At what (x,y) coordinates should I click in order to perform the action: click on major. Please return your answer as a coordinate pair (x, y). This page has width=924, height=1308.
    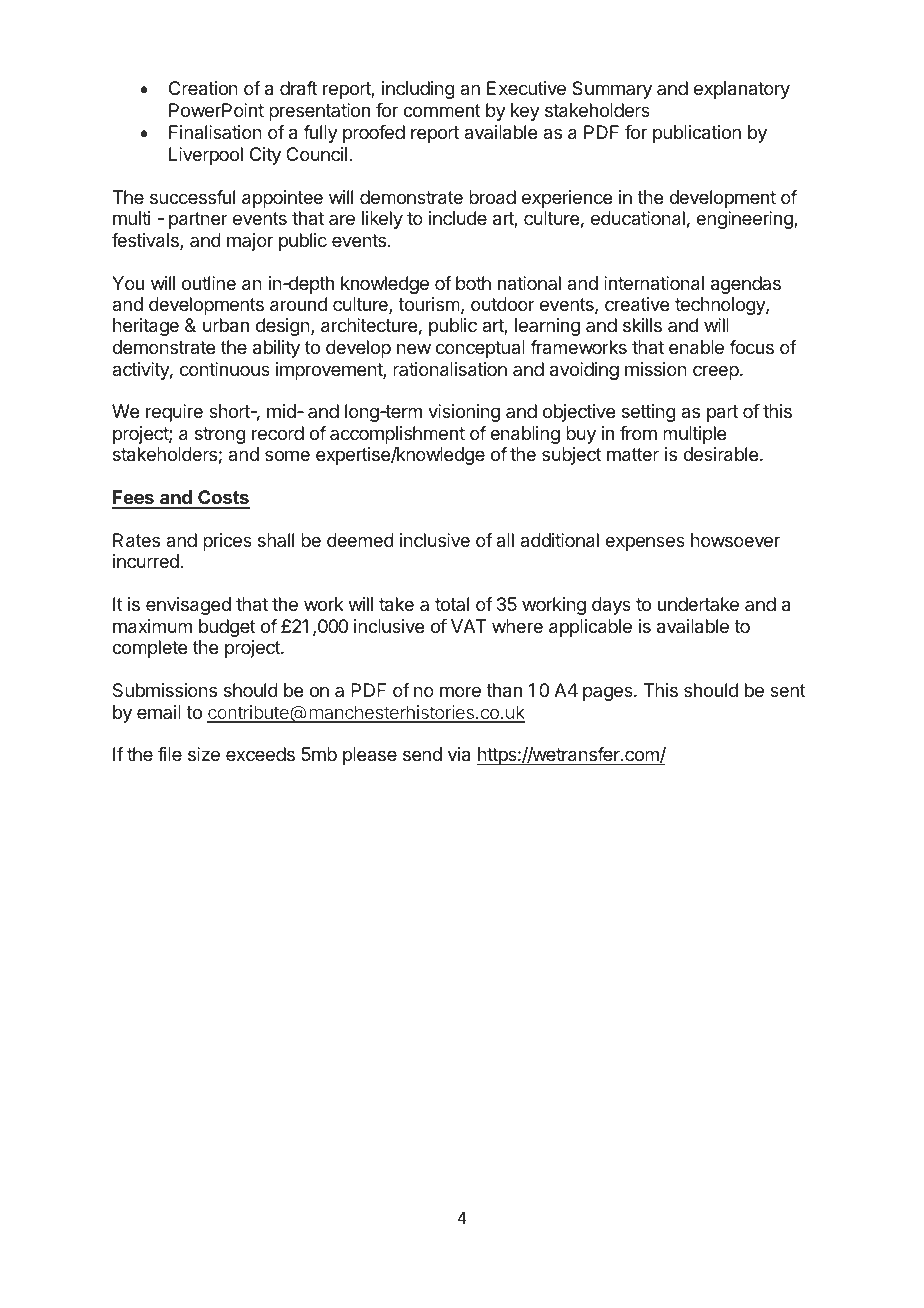
    Looking at the image, I should click on (250, 242).
